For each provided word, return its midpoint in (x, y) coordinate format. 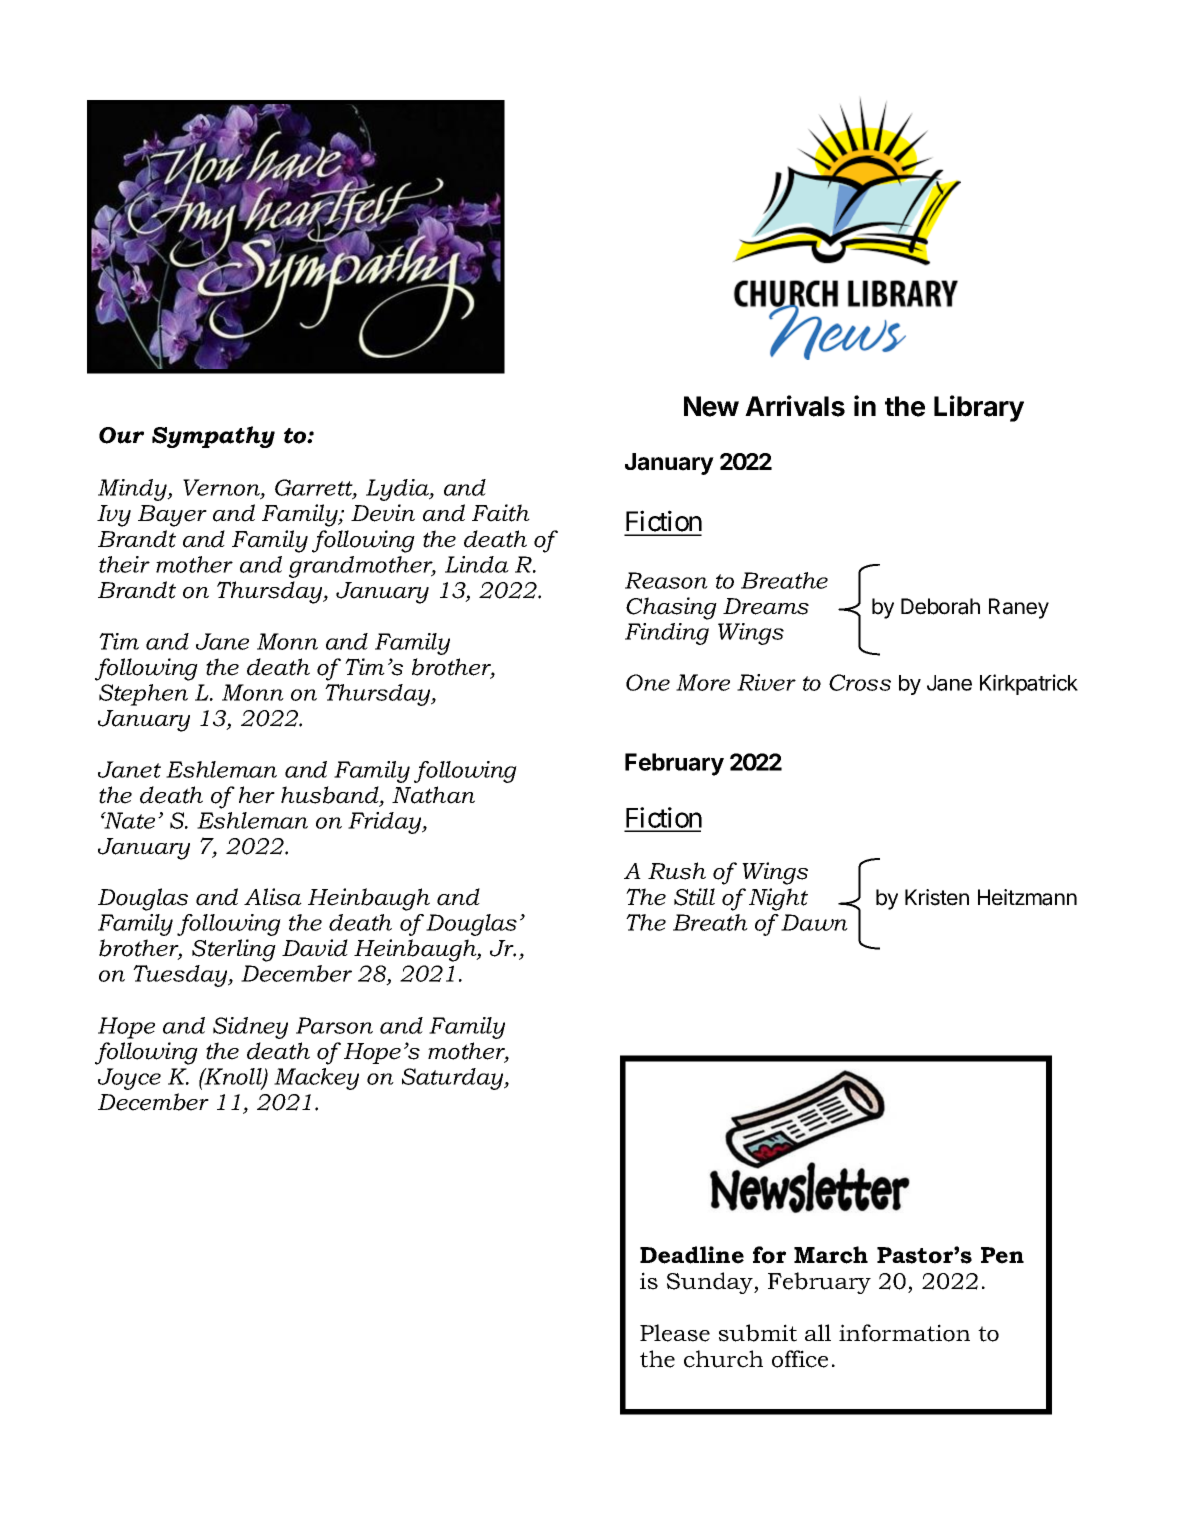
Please (675, 1333)
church (723, 1359)
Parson (334, 1025)
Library (979, 408)
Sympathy (213, 437)
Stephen (143, 695)
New (711, 406)
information (904, 1333)
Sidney (250, 1028)
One (648, 682)
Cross (860, 682)
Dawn (814, 922)
